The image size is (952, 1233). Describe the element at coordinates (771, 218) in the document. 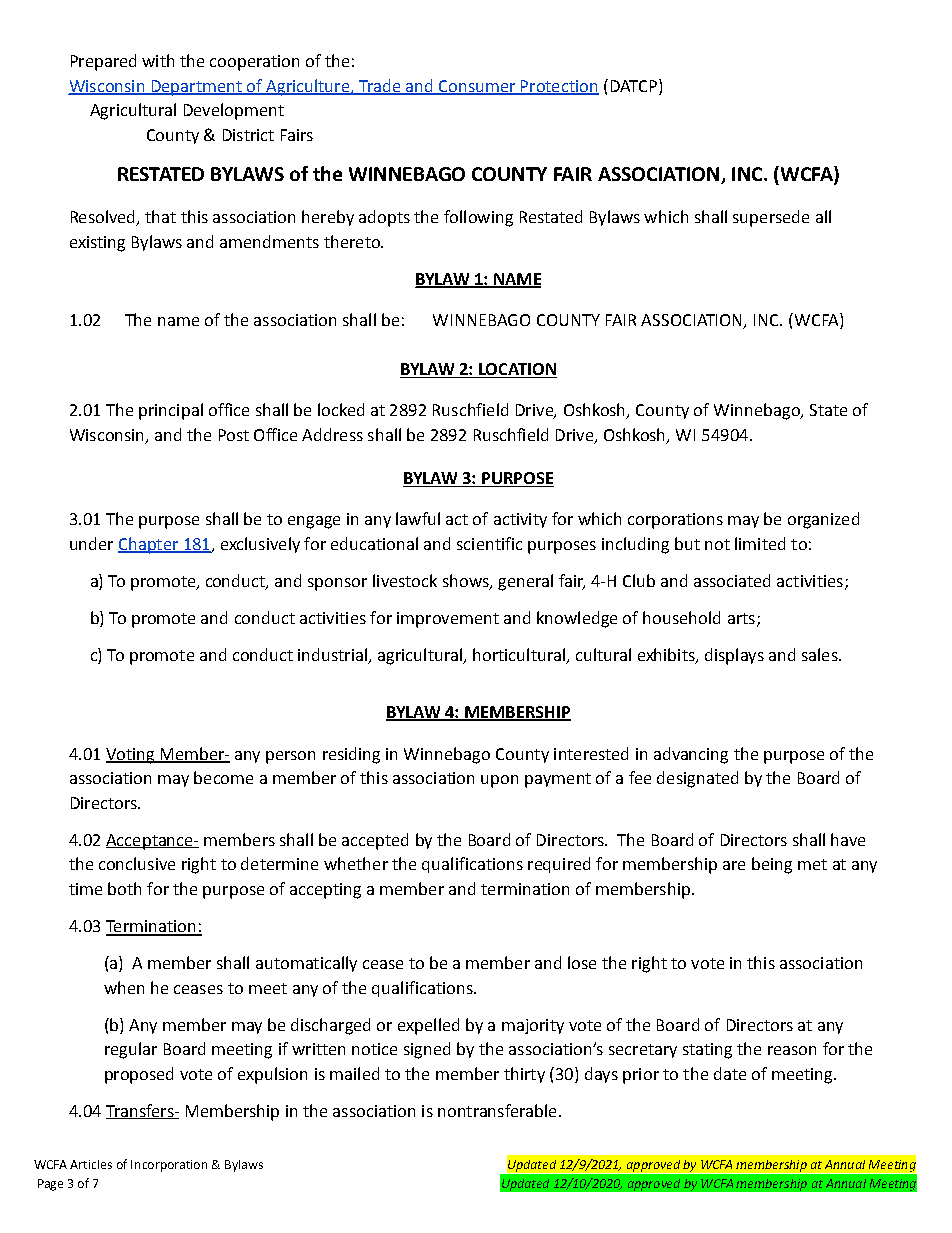

I see `supersede` at that location.
